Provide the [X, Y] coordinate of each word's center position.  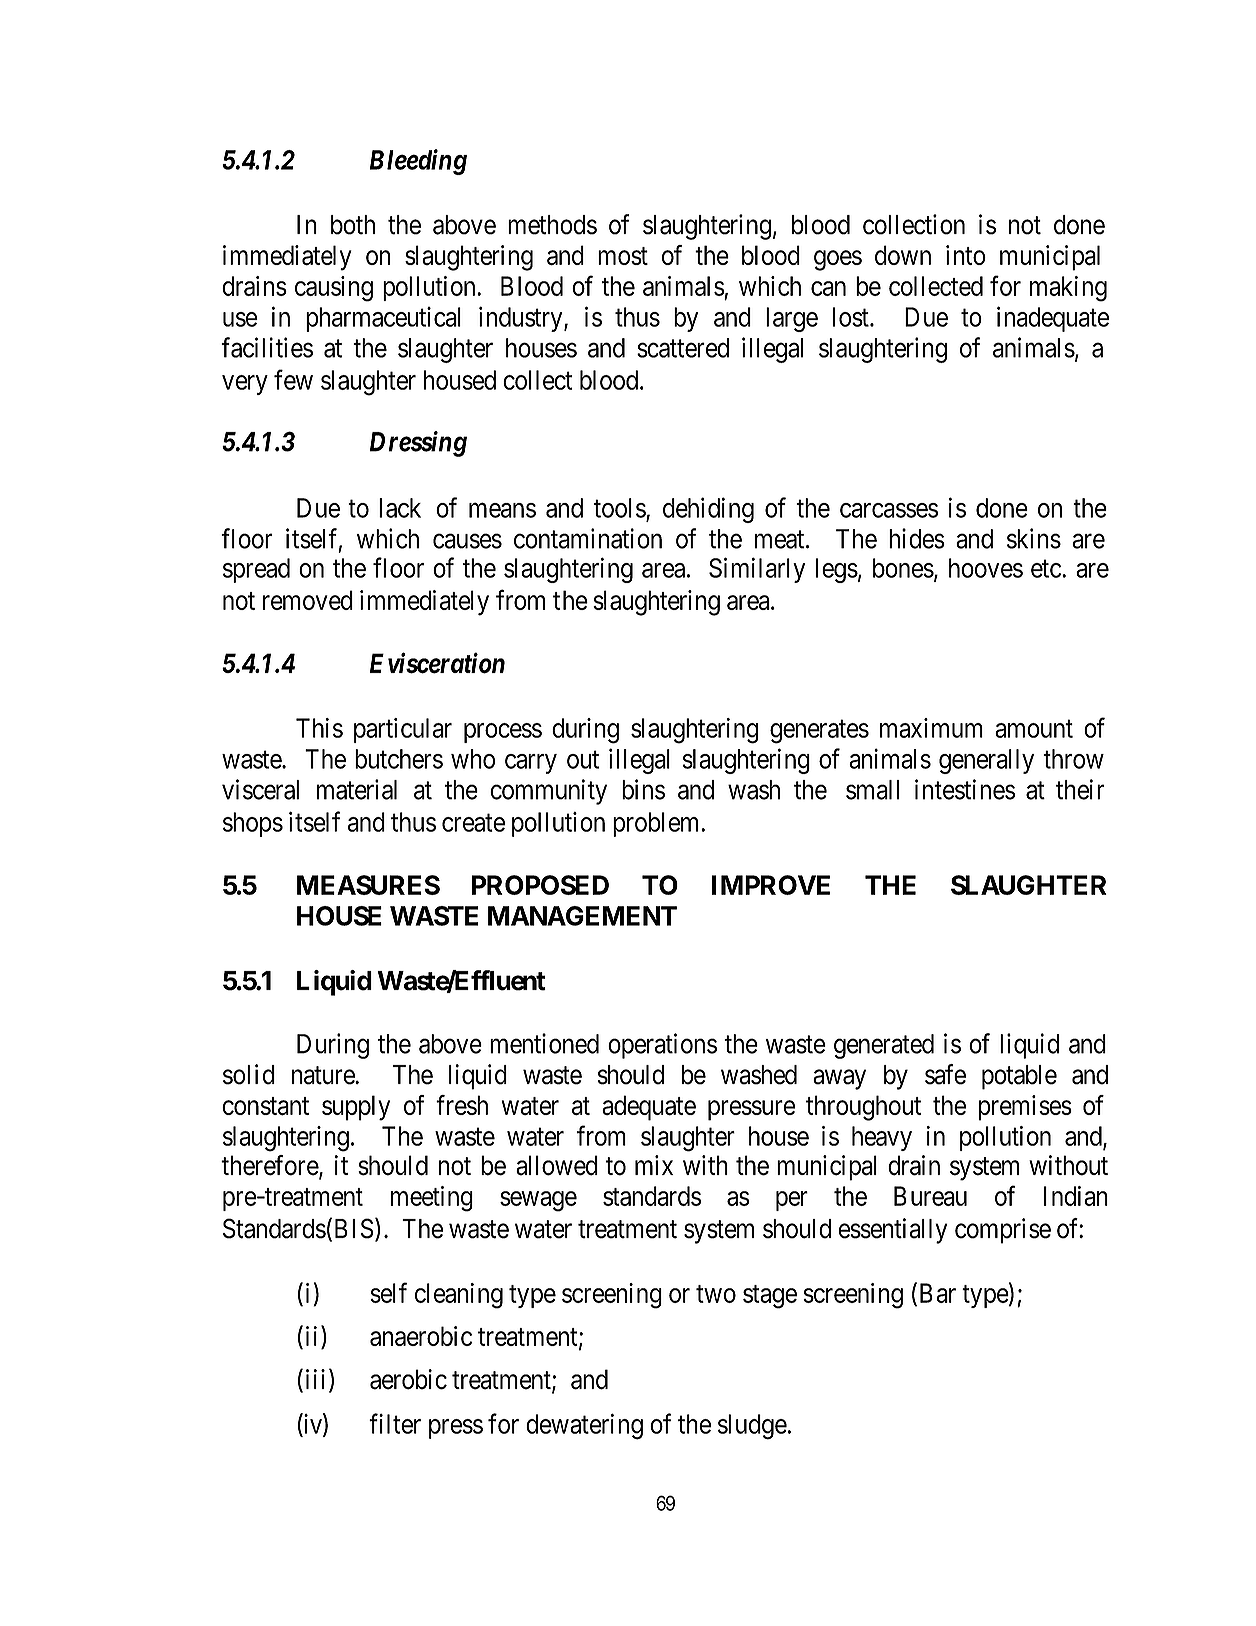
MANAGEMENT [582, 916]
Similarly [757, 570]
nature [324, 1075]
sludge [752, 1427]
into [966, 255]
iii [315, 1379]
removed [308, 600]
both [353, 225]
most [623, 256]
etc [1046, 569]
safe [945, 1074]
